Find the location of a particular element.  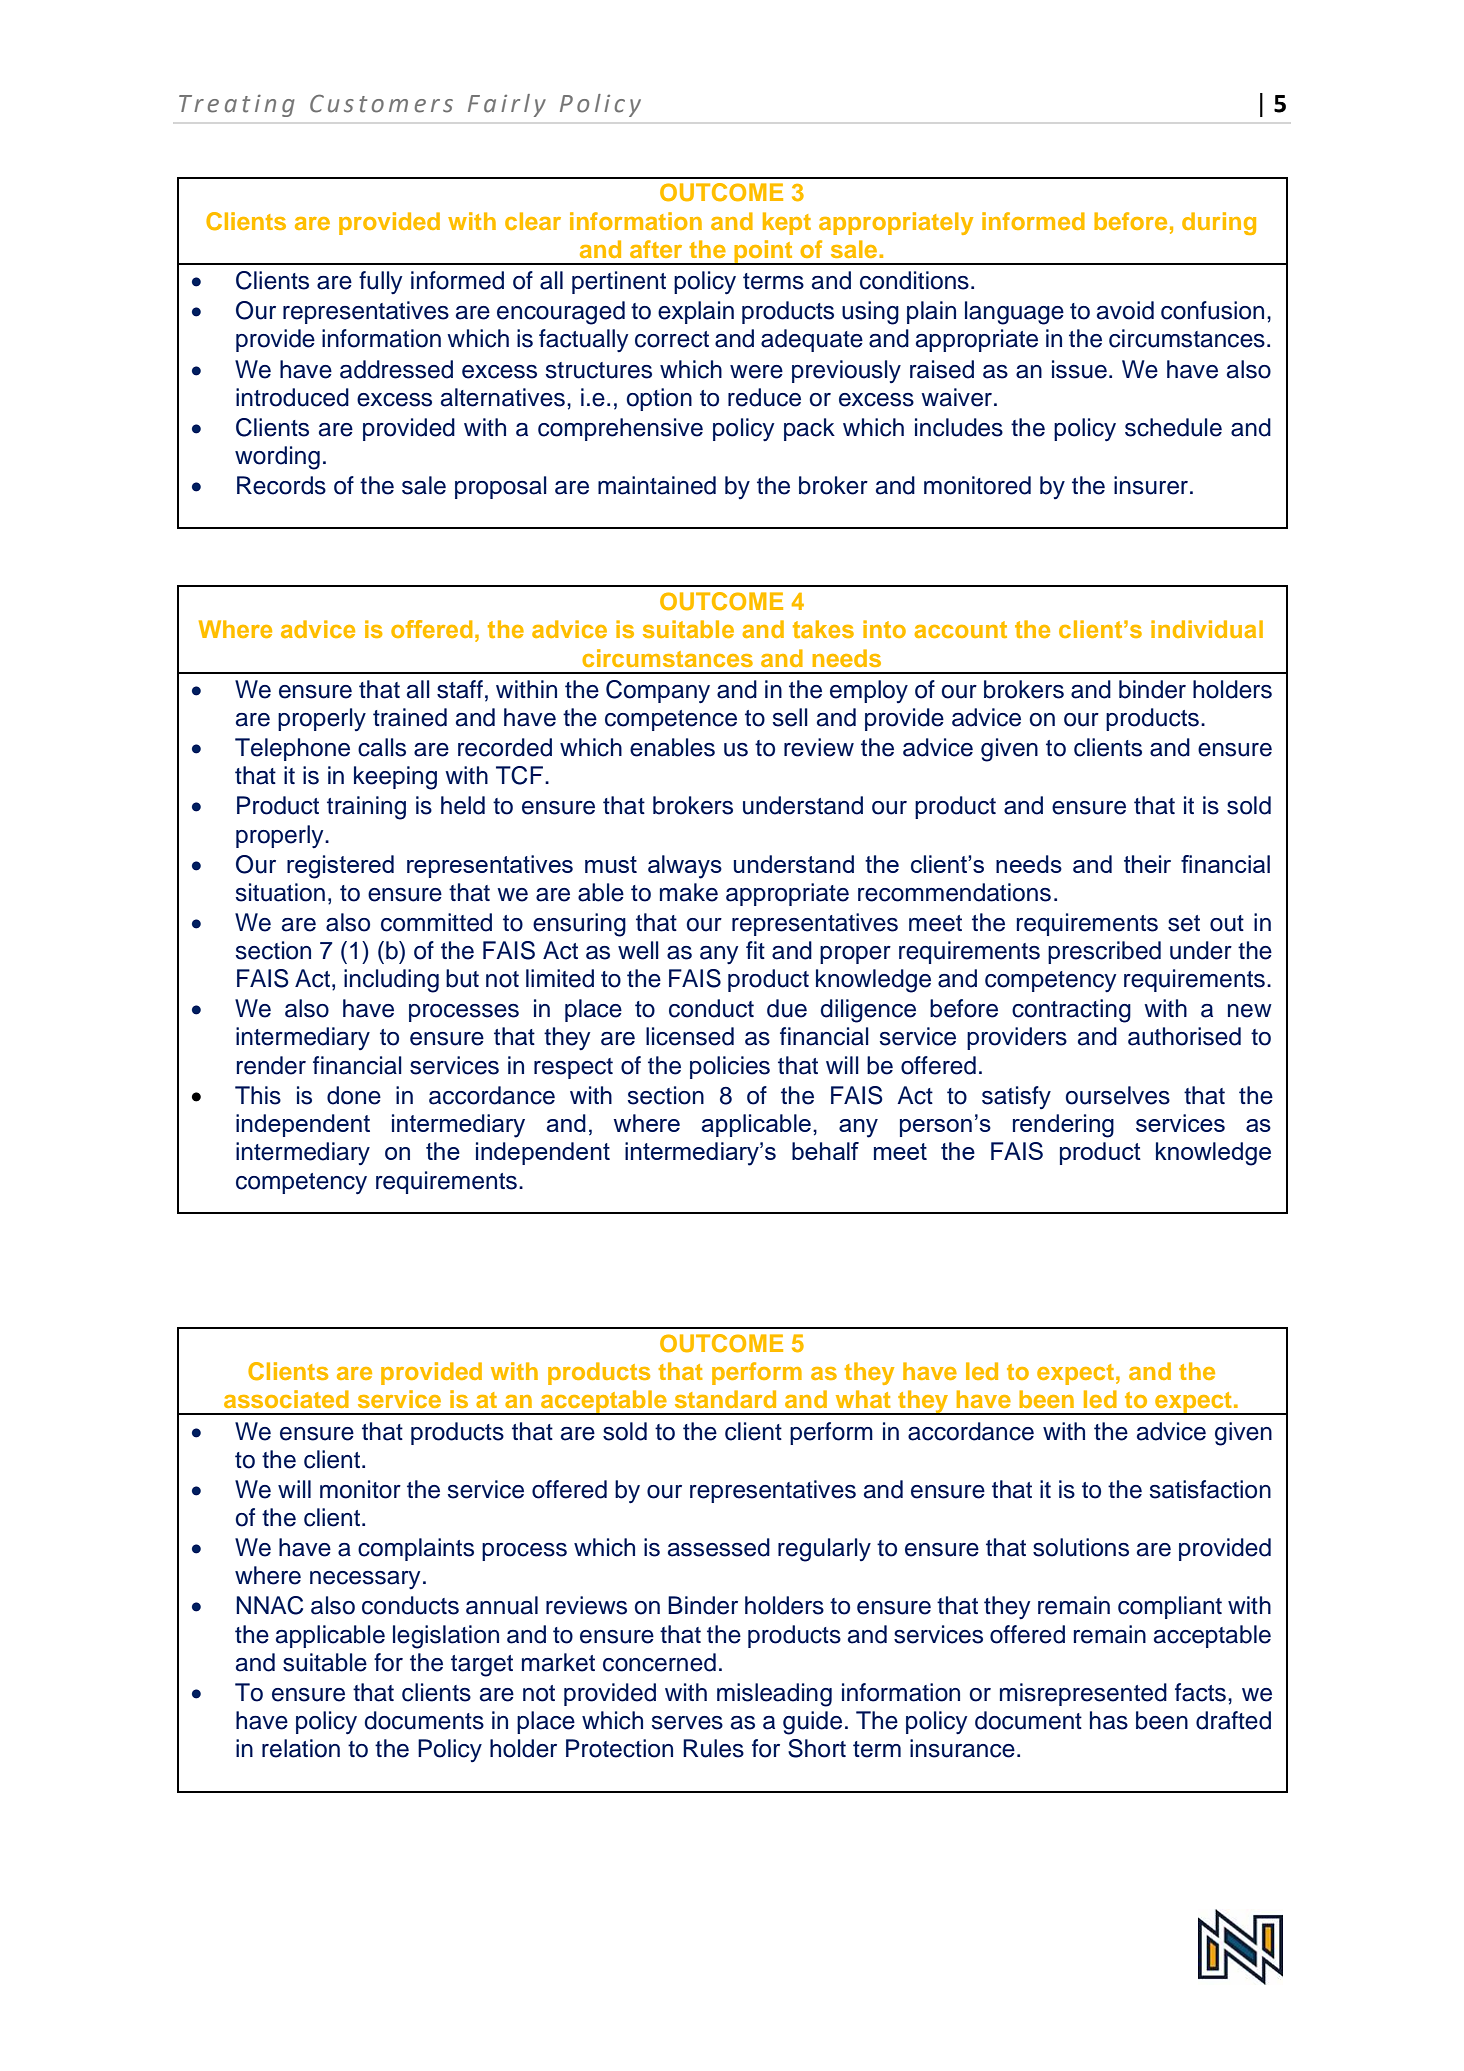

associated is located at coordinates (286, 1399).
